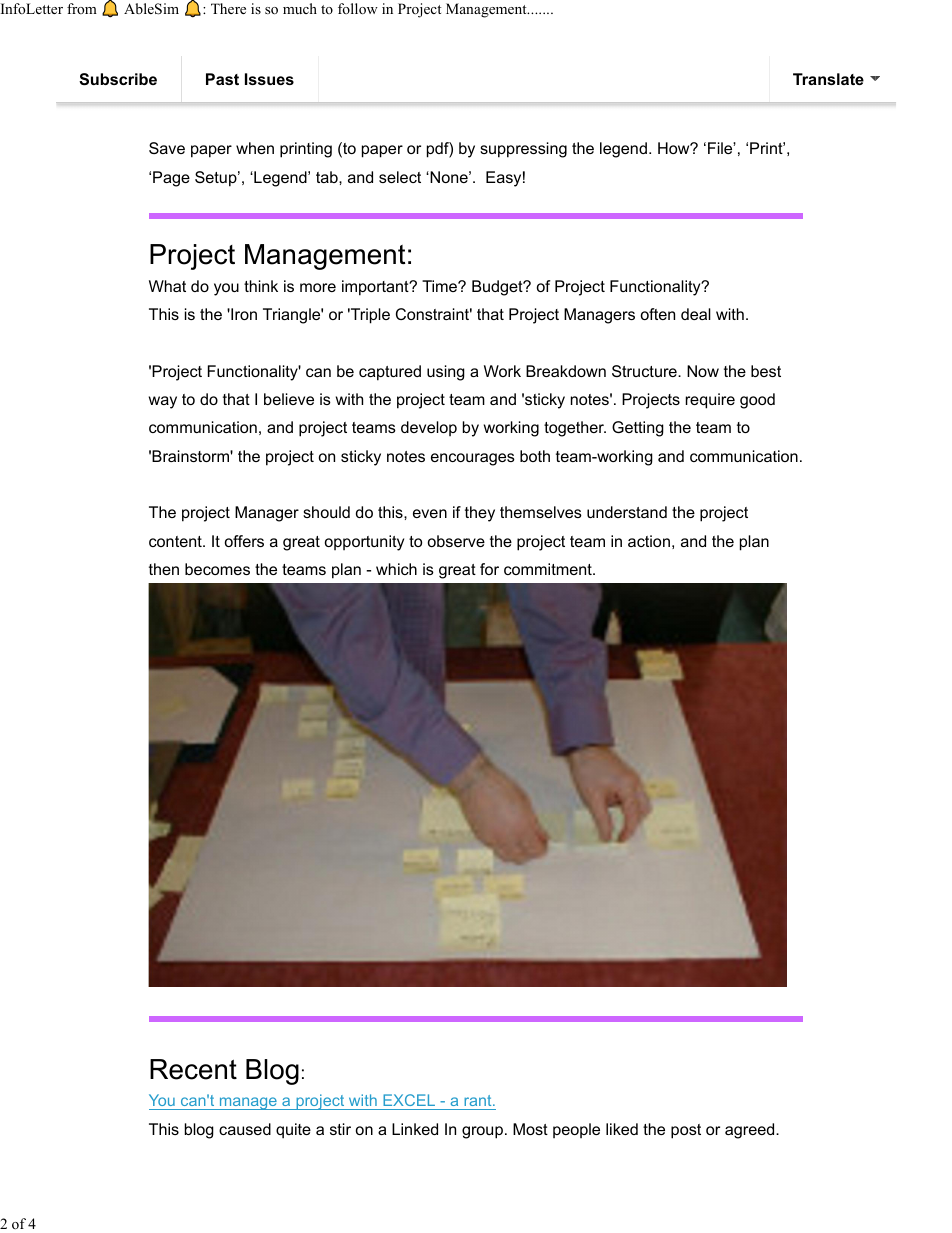 This image has width=952, height=1233. Describe the element at coordinates (828, 79) in the image. I see `Translate` at that location.
